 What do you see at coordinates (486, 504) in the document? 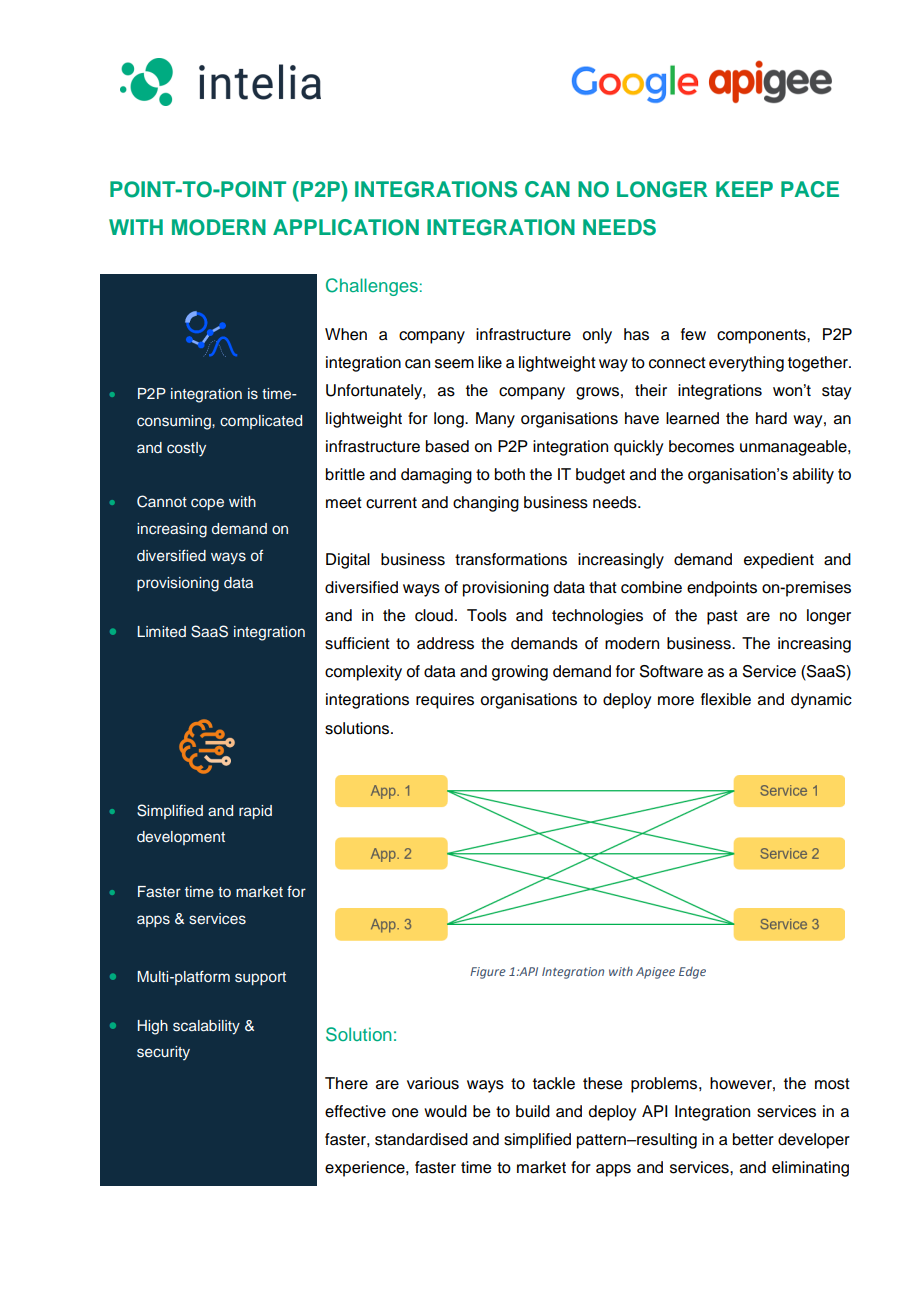
I see `changing` at bounding box center [486, 504].
